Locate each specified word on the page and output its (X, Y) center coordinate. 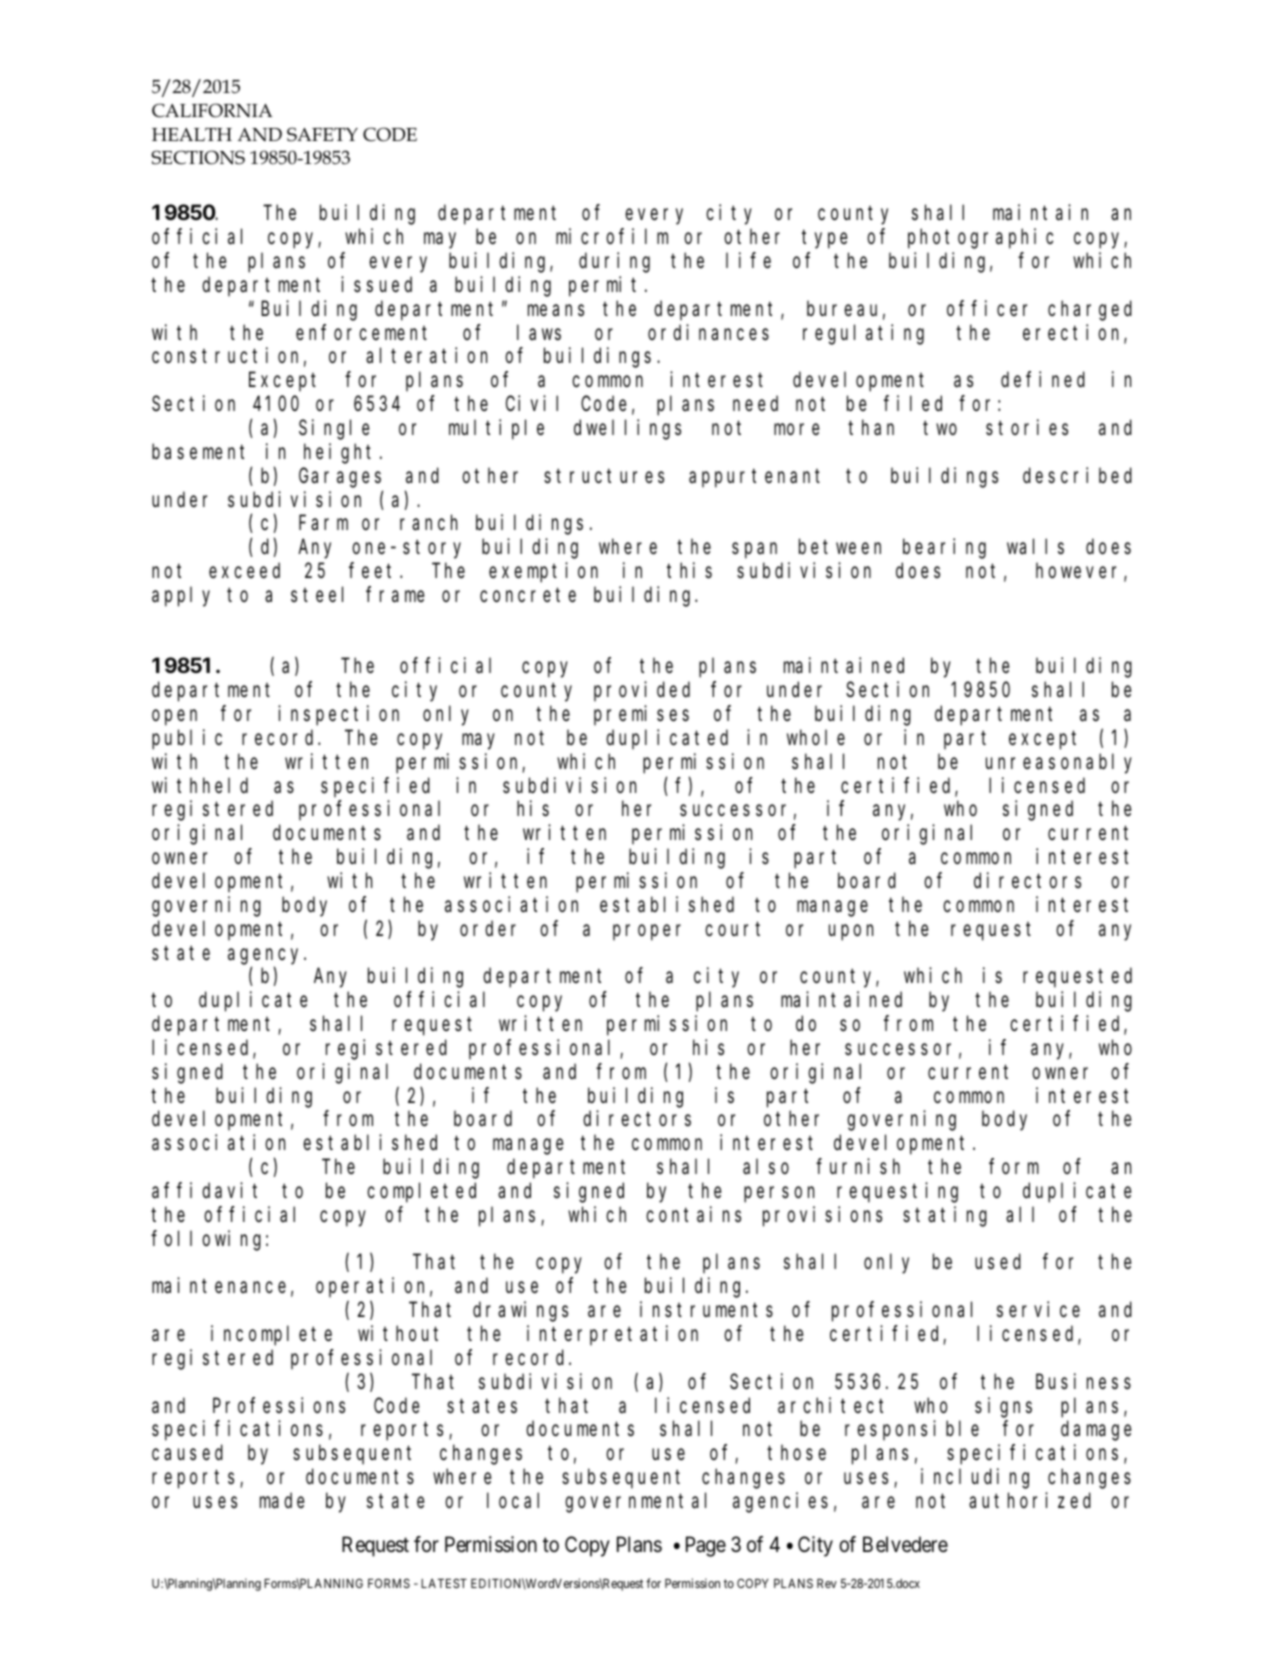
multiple (496, 429)
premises (641, 715)
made (282, 1501)
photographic (980, 238)
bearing (944, 548)
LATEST (444, 1583)
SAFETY (322, 134)
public (187, 739)
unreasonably (1059, 763)
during (614, 262)
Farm (323, 523)
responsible (912, 1430)
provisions (822, 1216)
